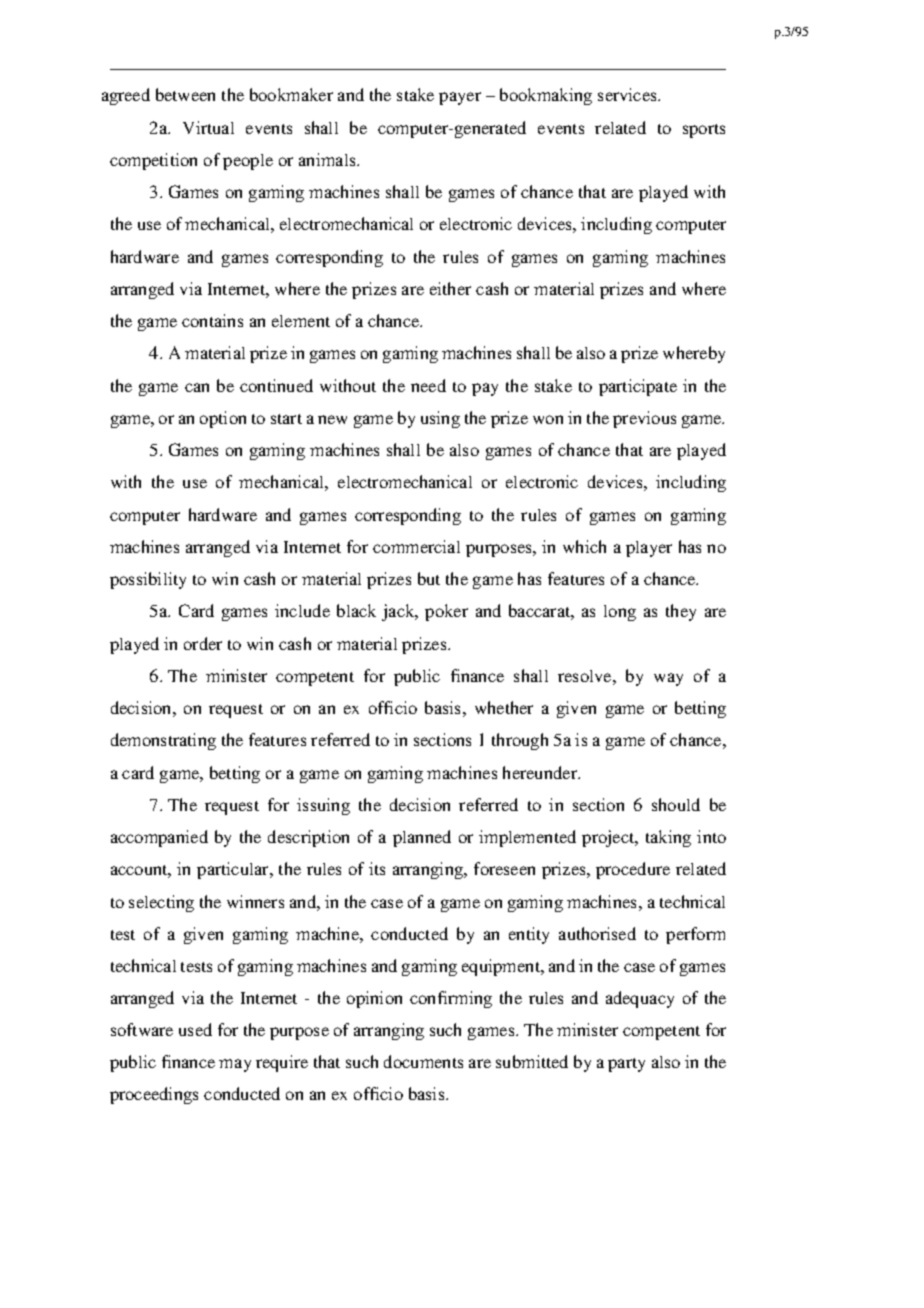 The height and width of the document is (1308, 924). I want to click on but, so click(429, 578).
